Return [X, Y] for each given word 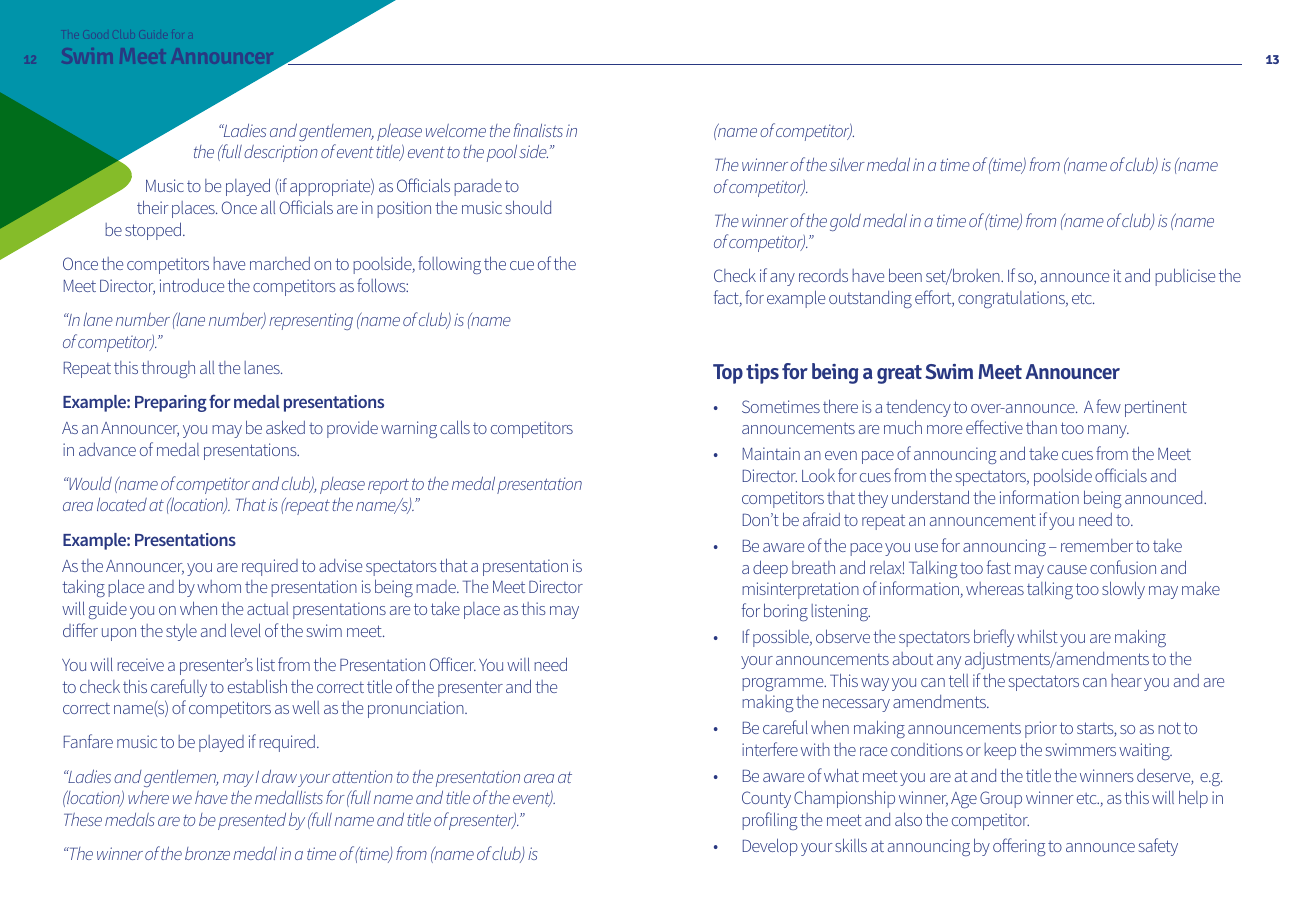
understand [930, 497]
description [281, 153]
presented [252, 821]
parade [478, 187]
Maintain [771, 453]
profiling [770, 821]
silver [847, 164]
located [122, 504]
